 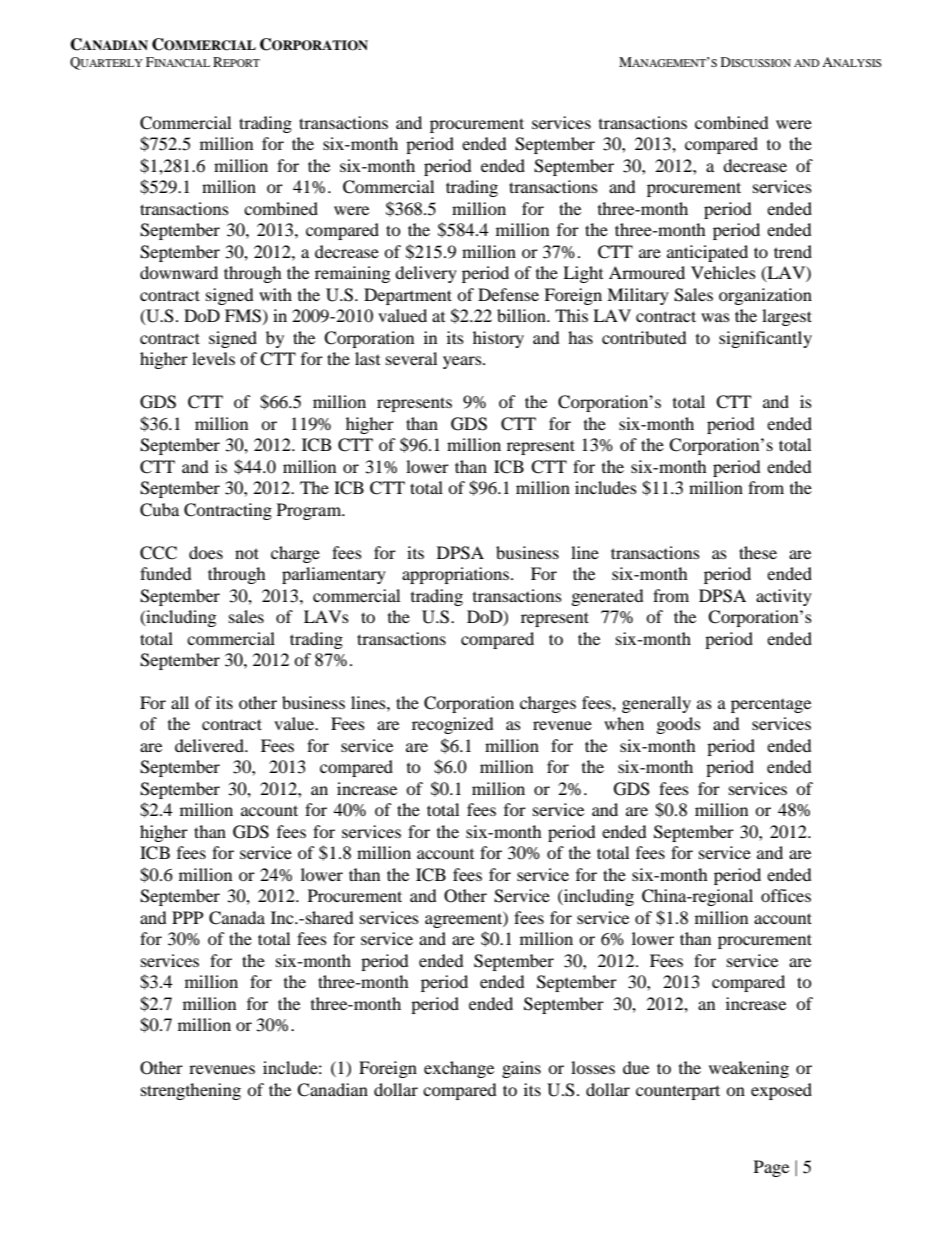 What do you see at coordinates (723, 272) in the screenshot?
I see `Vehicles` at bounding box center [723, 272].
